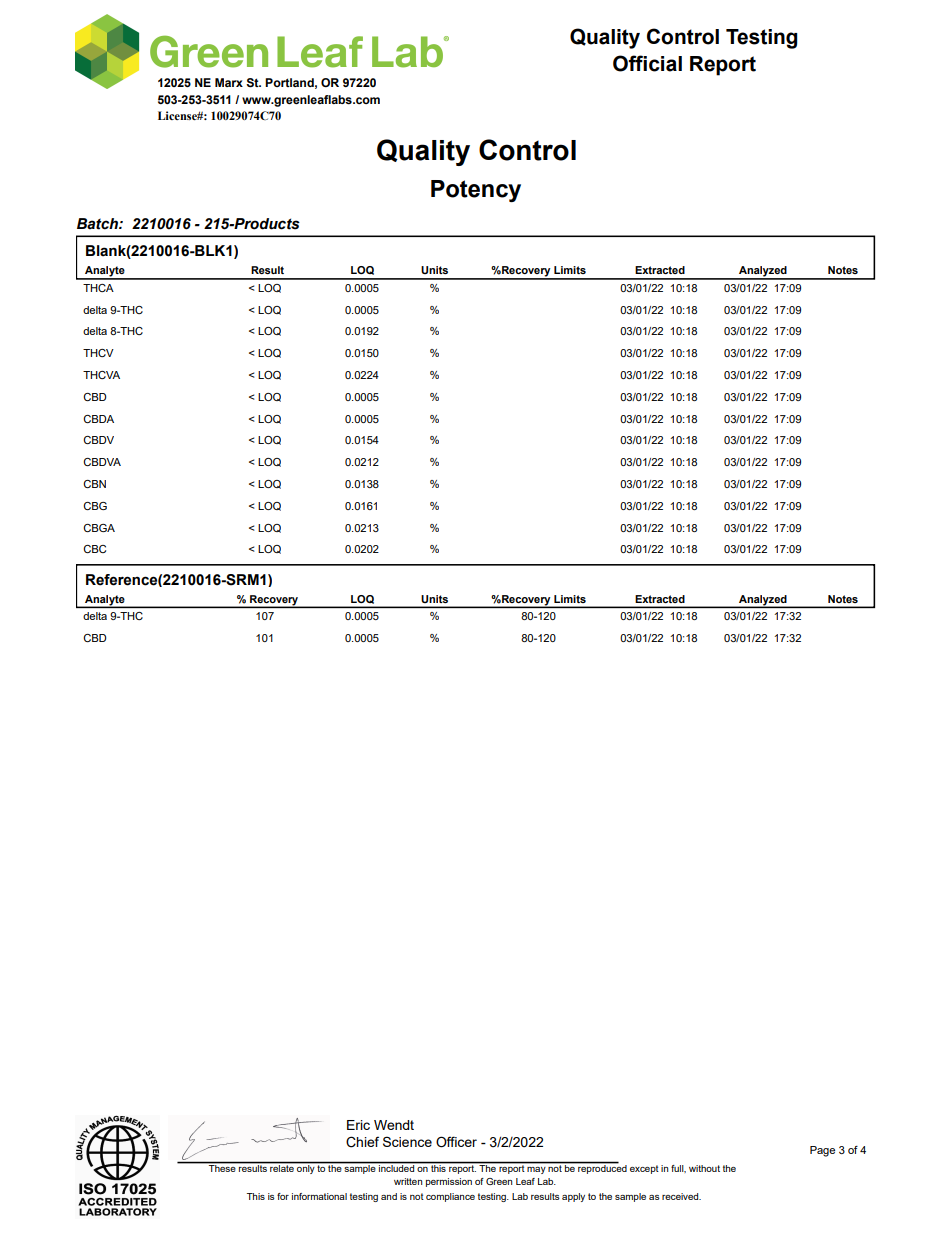 Image resolution: width=952 pixels, height=1233 pixels. Describe the element at coordinates (94, 484) in the screenshot. I see `CBN` at that location.
